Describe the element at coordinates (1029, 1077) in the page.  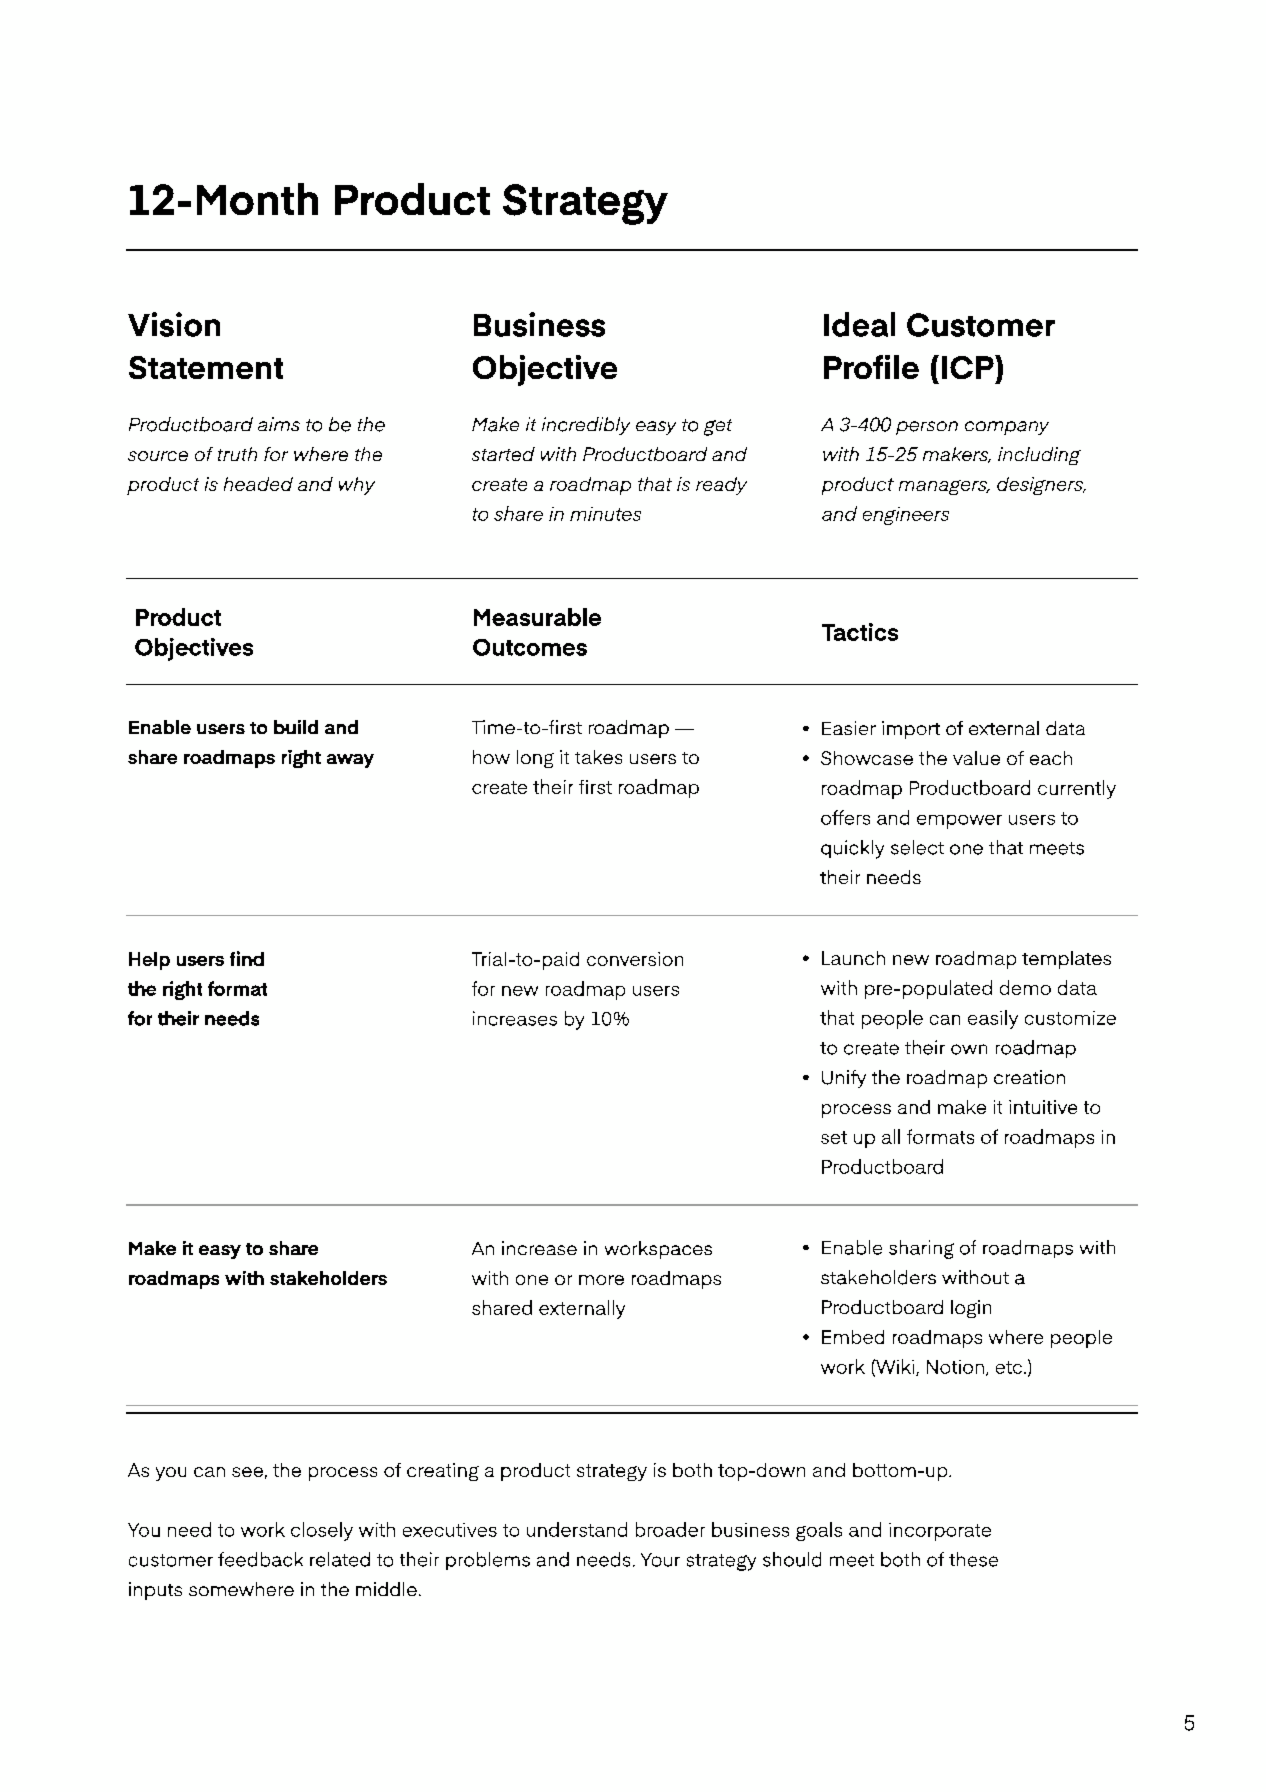
I see `creation` at that location.
